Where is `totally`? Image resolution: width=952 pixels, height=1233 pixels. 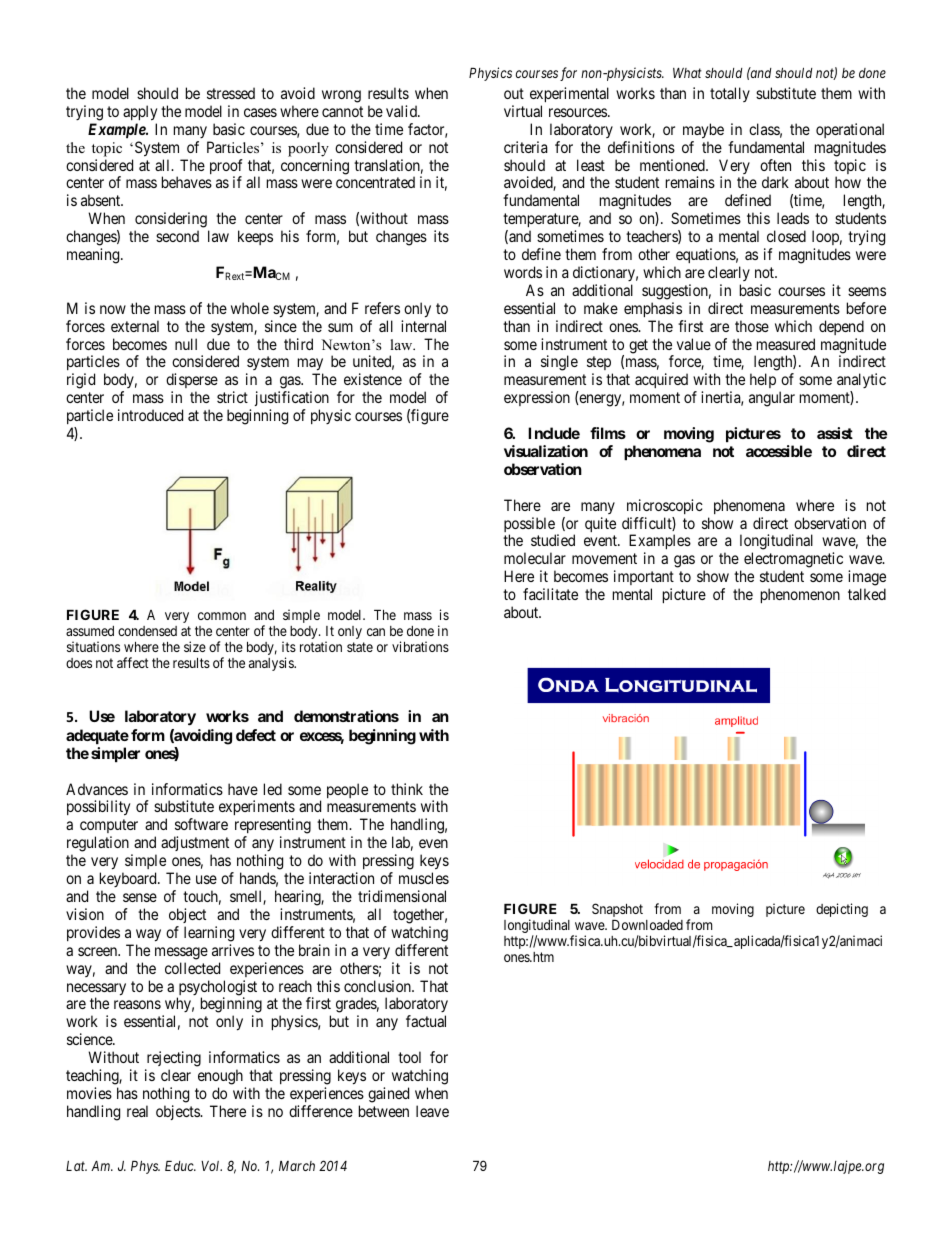 totally is located at coordinates (730, 94).
